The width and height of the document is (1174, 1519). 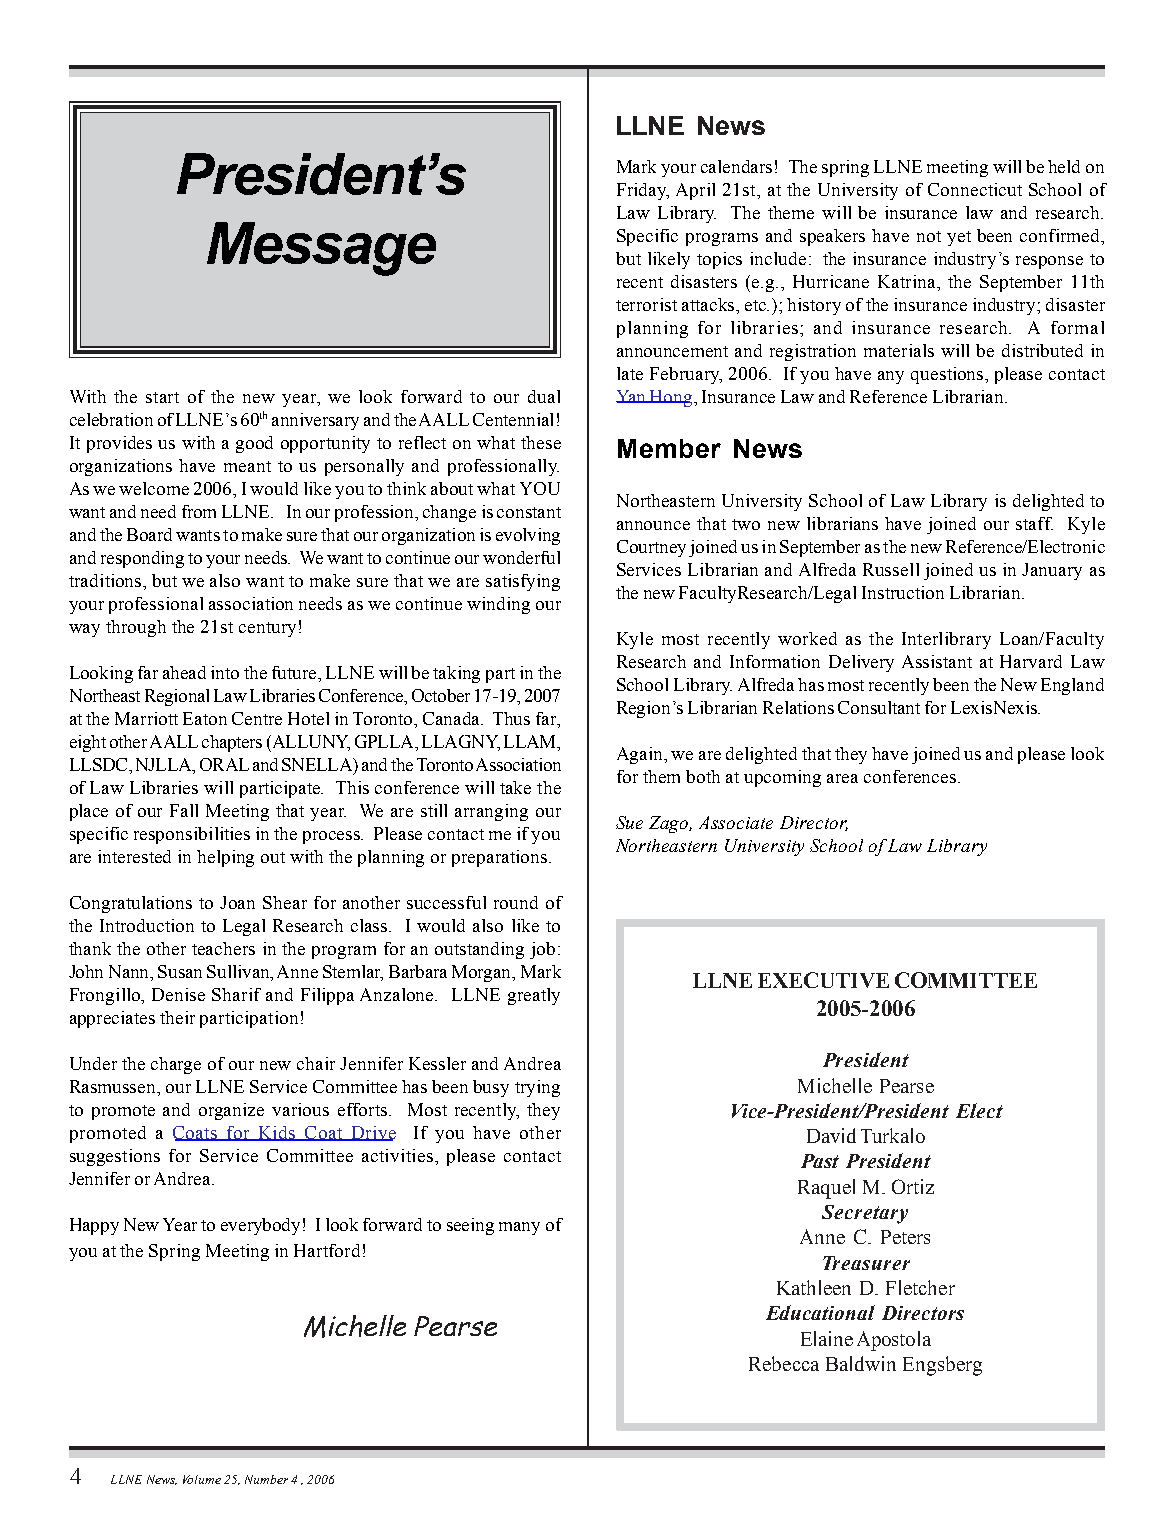 What do you see at coordinates (842, 778) in the document?
I see `area` at bounding box center [842, 778].
